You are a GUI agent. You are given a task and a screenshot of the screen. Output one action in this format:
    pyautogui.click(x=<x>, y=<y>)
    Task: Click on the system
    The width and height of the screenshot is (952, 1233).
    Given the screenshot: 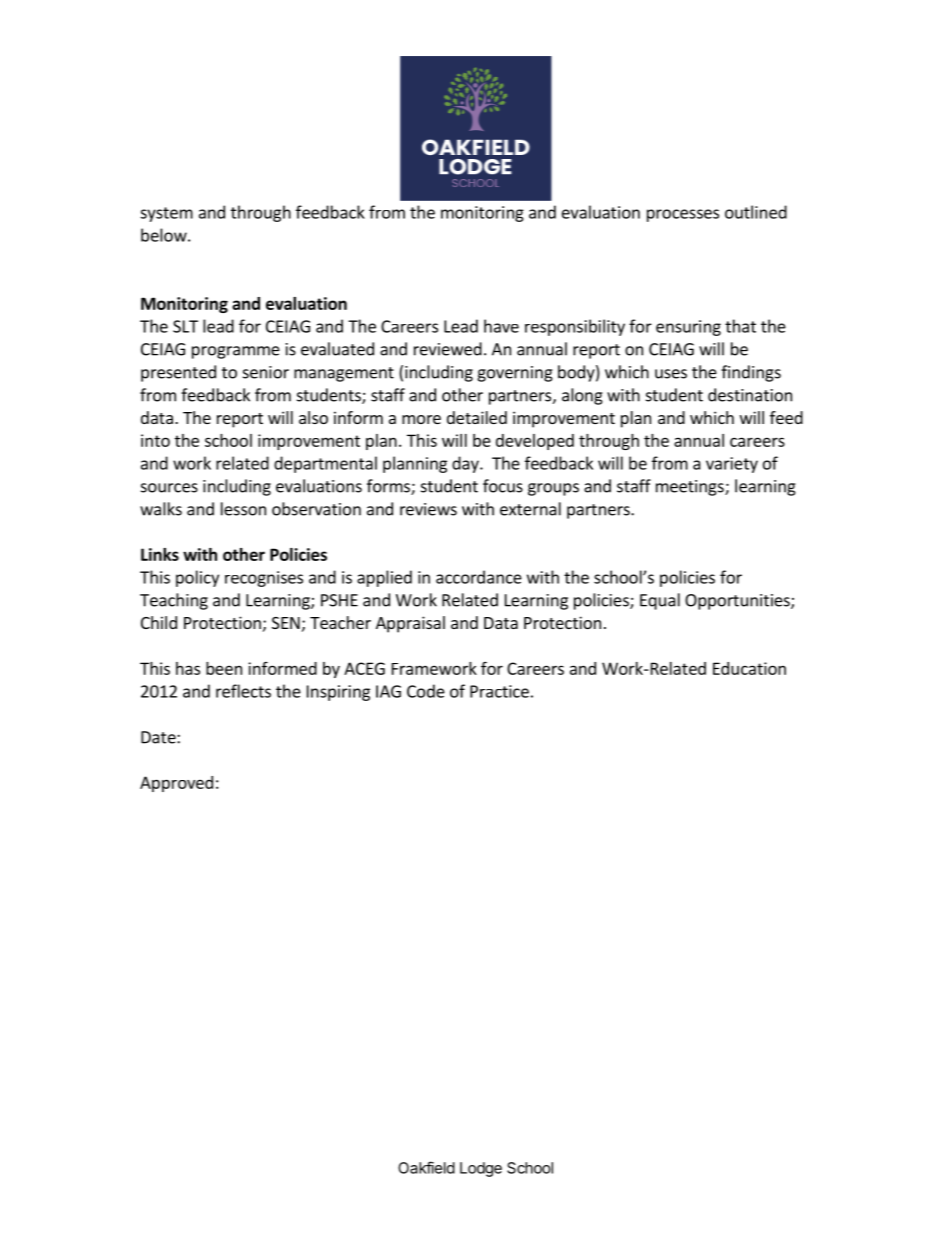 What is the action you would take?
    pyautogui.click(x=166, y=214)
